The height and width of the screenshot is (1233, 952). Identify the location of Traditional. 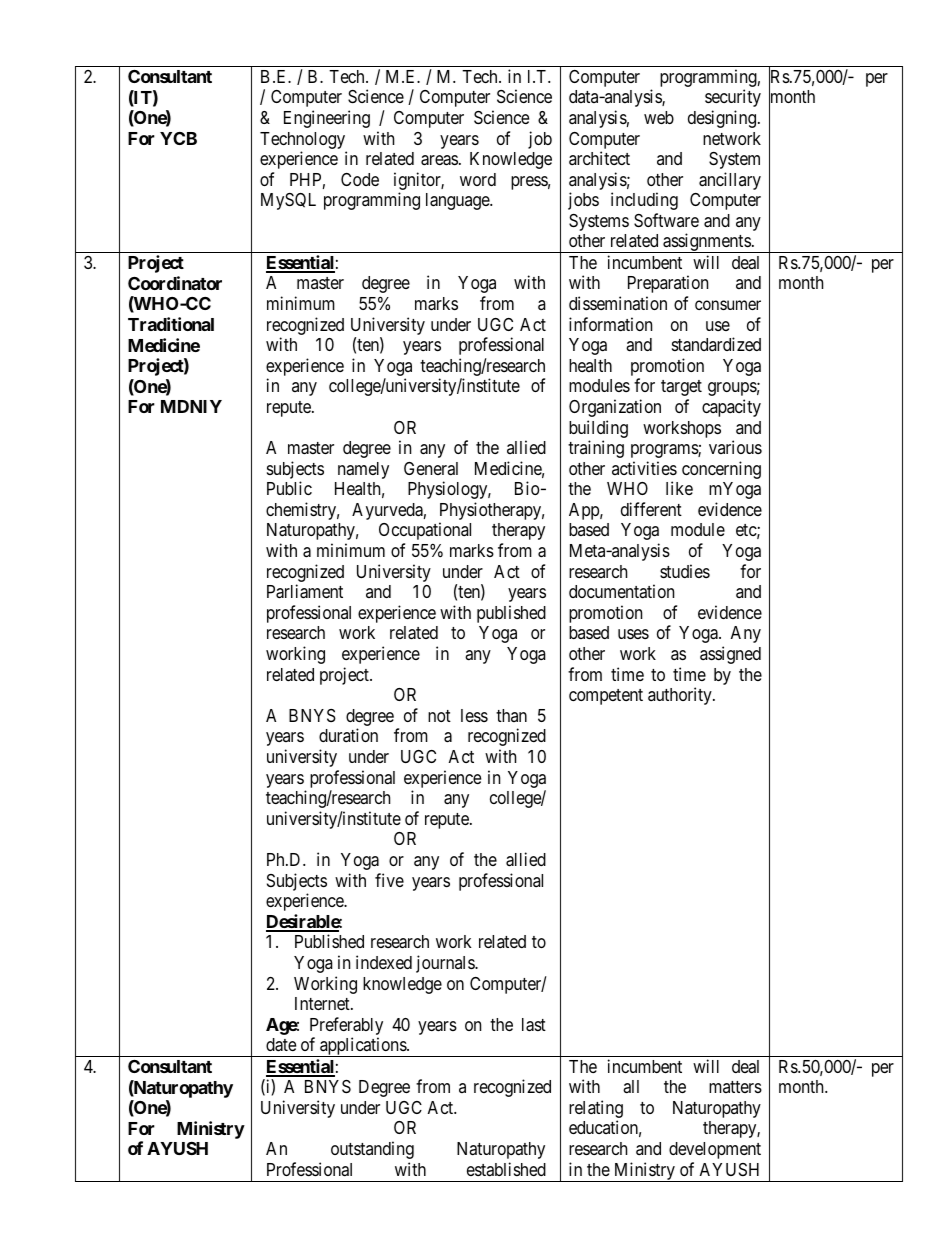
(171, 324).
